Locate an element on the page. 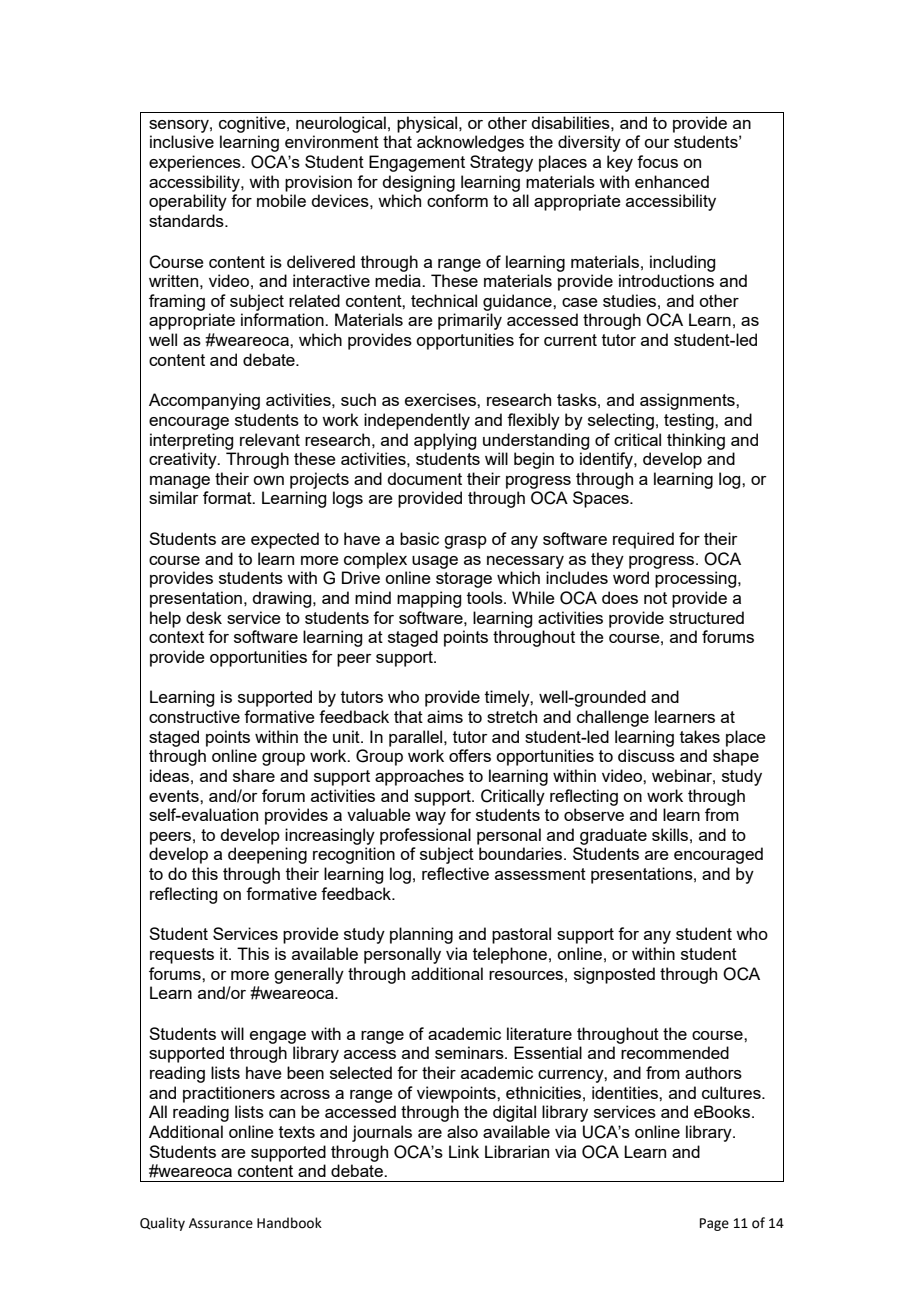 The height and width of the document is (1308, 924). experiences is located at coordinates (196, 163).
